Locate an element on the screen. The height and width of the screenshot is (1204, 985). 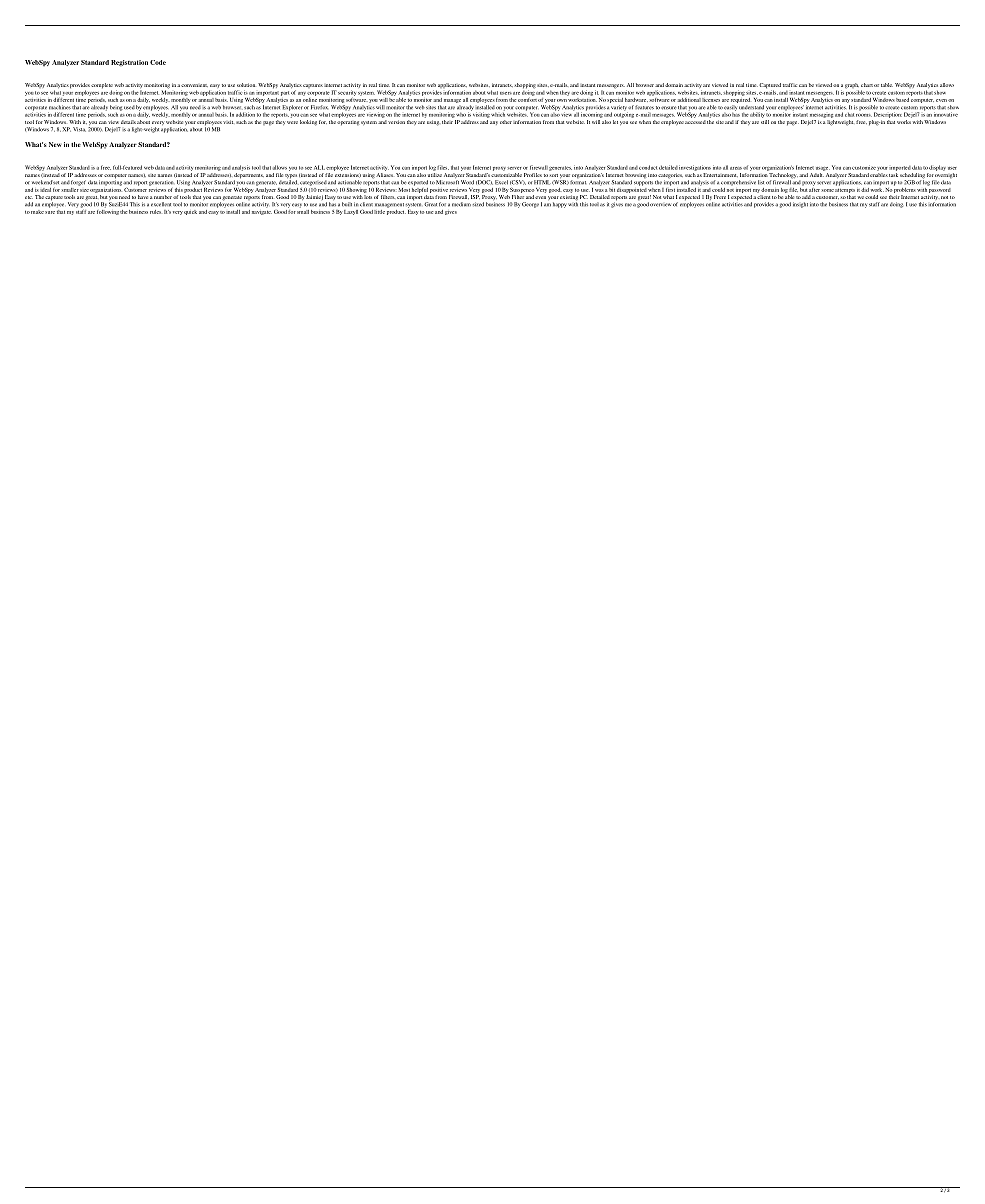
Registration is located at coordinates (129, 63).
